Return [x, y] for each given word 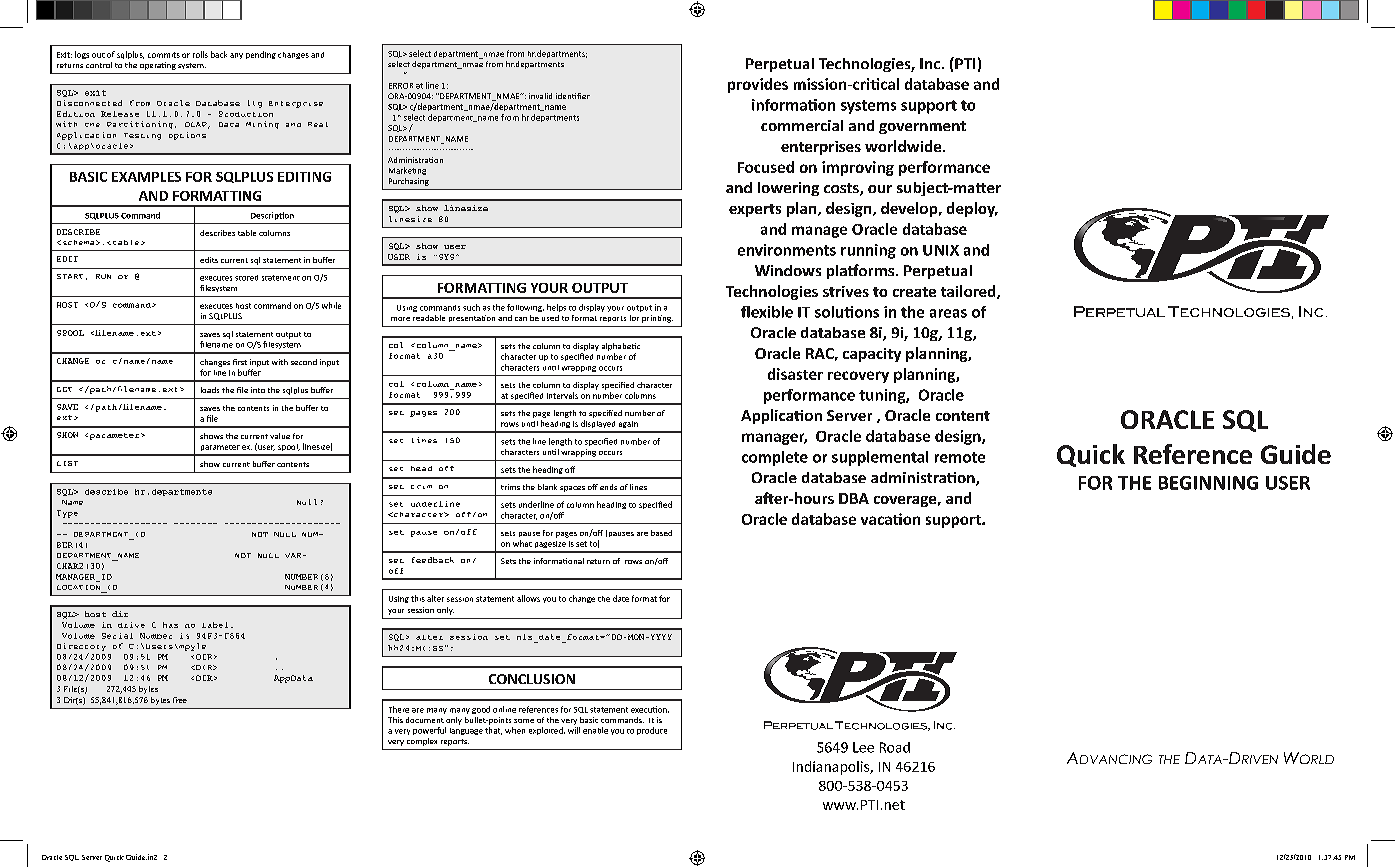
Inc [930, 63]
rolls [200, 54]
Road [895, 747]
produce [652, 731]
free [180, 700]
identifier [573, 96]
